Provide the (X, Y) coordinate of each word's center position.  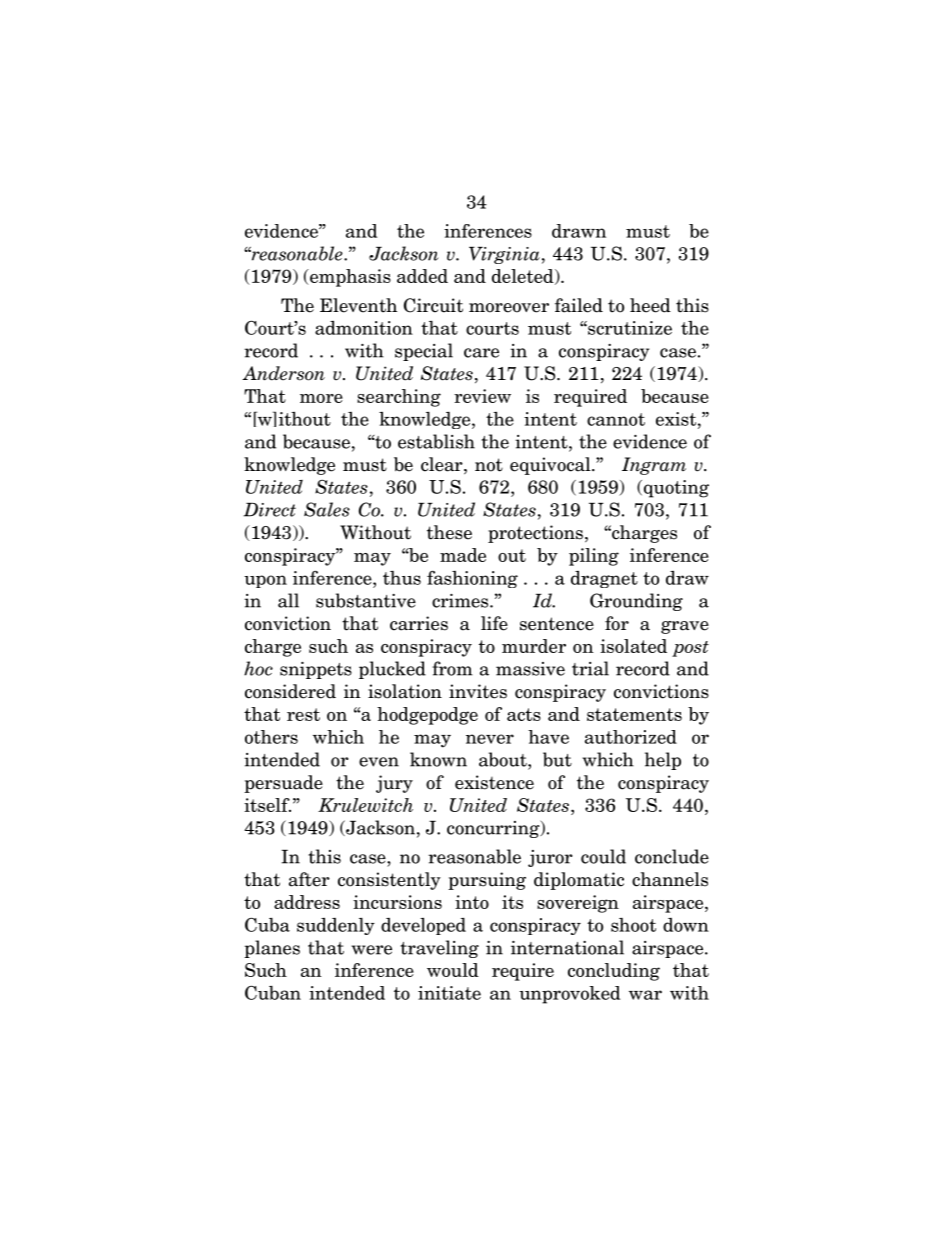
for (617, 623)
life (494, 623)
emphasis (349, 278)
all (288, 600)
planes (272, 949)
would (453, 970)
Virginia (504, 255)
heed (650, 305)
